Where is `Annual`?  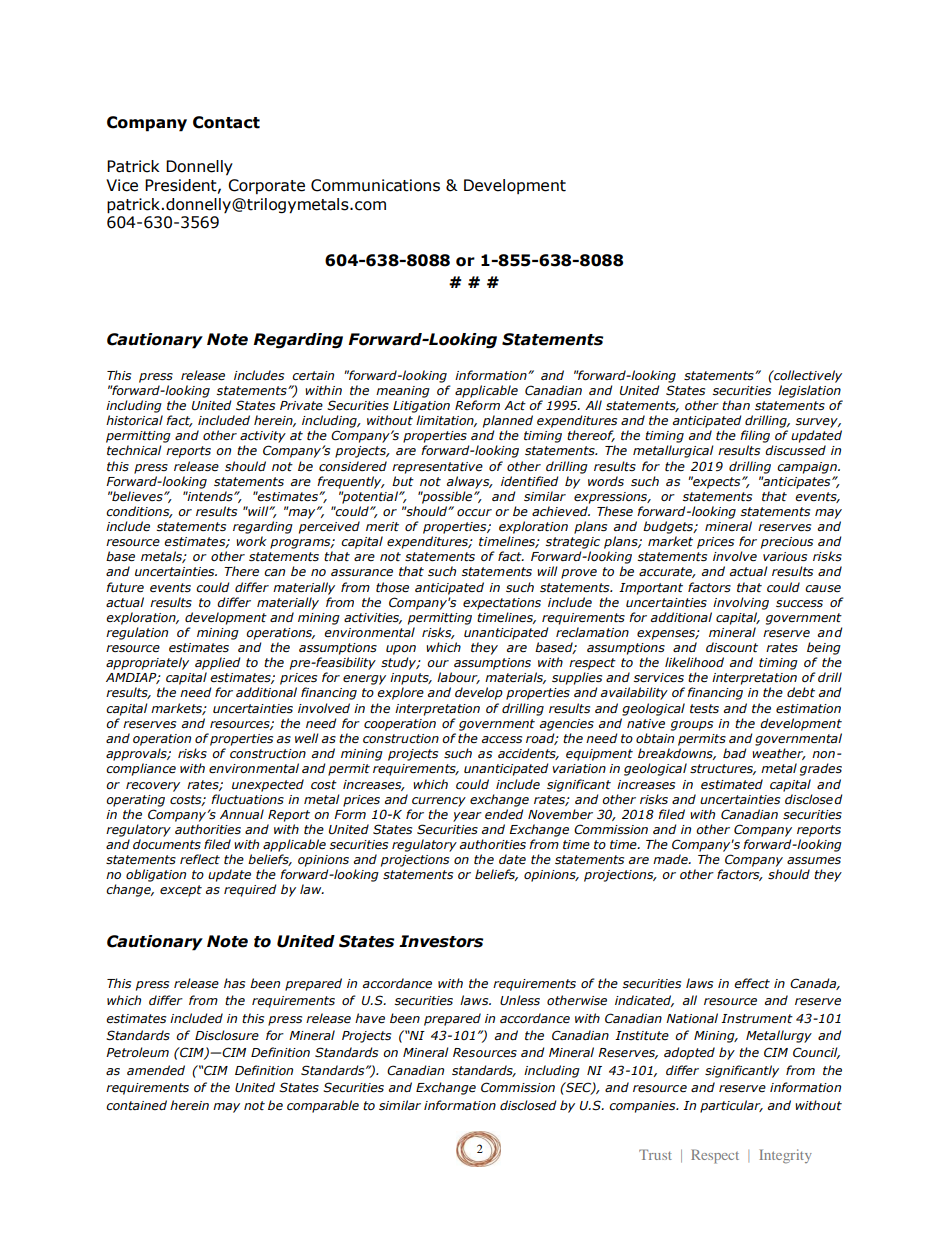
Annual is located at coordinates (242, 814).
